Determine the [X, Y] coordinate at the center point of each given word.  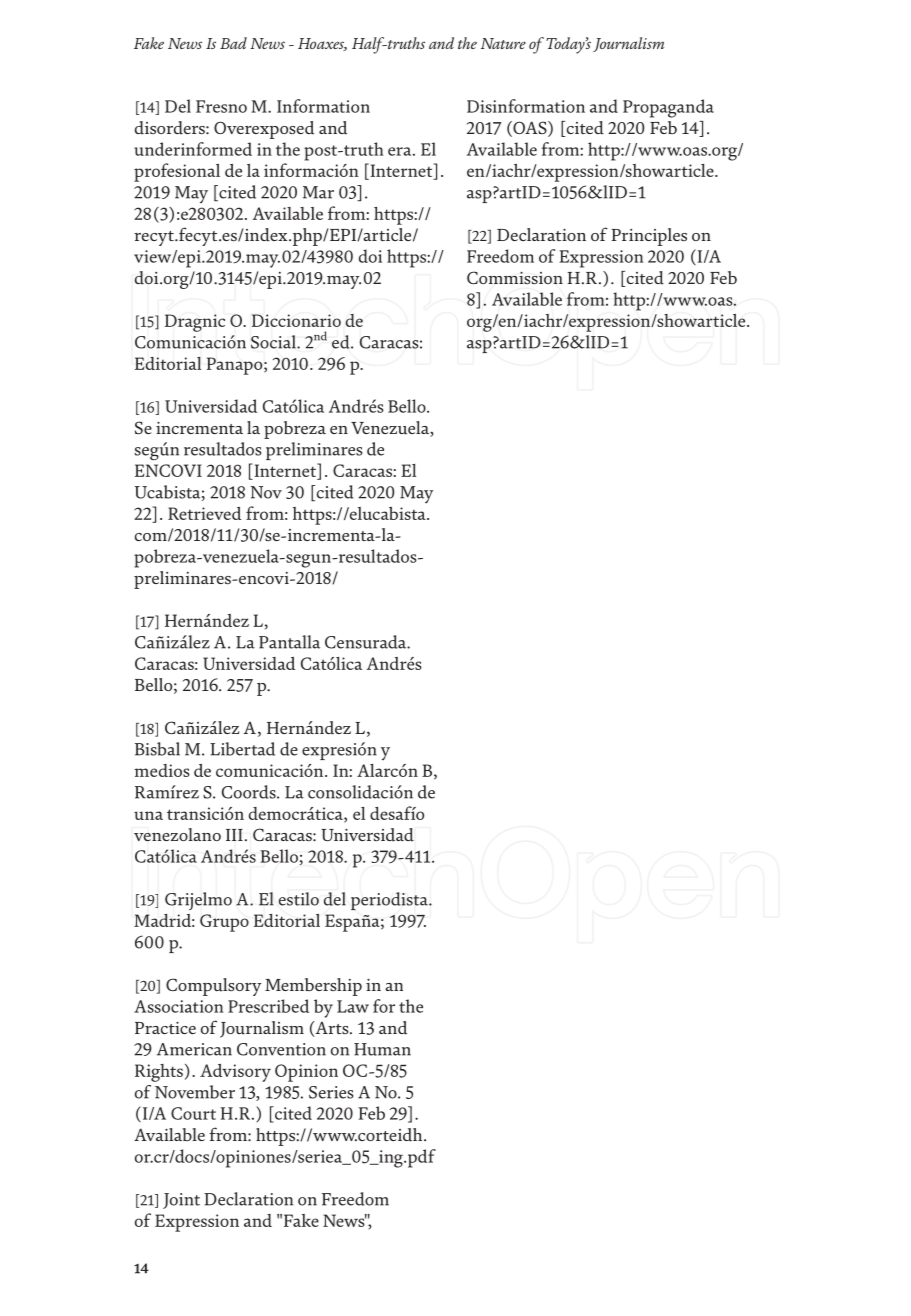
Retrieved [204, 513]
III [234, 835]
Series [331, 1092]
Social [274, 342]
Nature [503, 43]
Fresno [221, 106]
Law [353, 1006]
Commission [515, 277]
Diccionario [296, 320]
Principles [649, 237]
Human [382, 1049]
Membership [313, 987]
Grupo [224, 923]
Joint [181, 1201]
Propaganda [668, 108]
